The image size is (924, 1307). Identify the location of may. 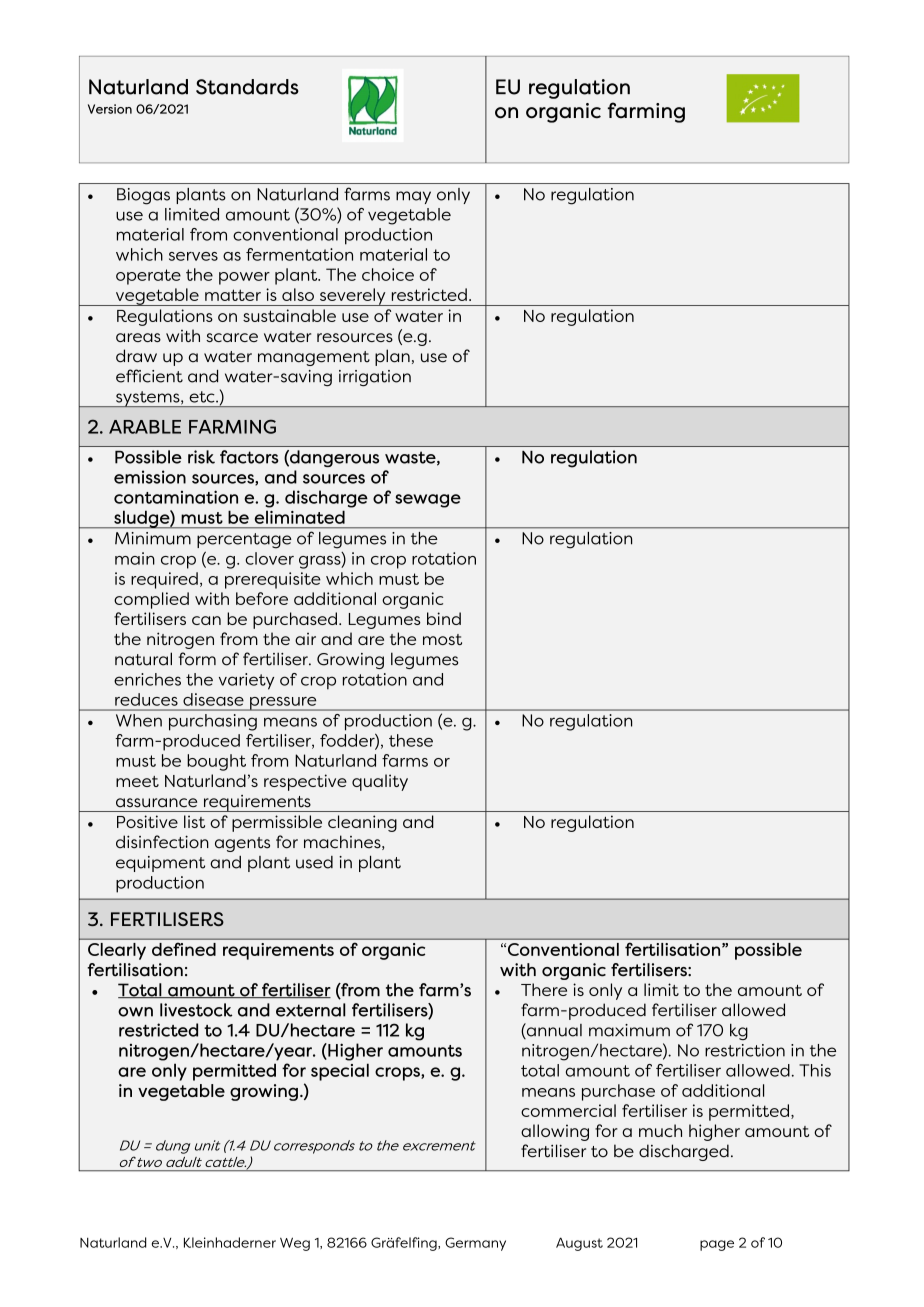
(413, 197).
